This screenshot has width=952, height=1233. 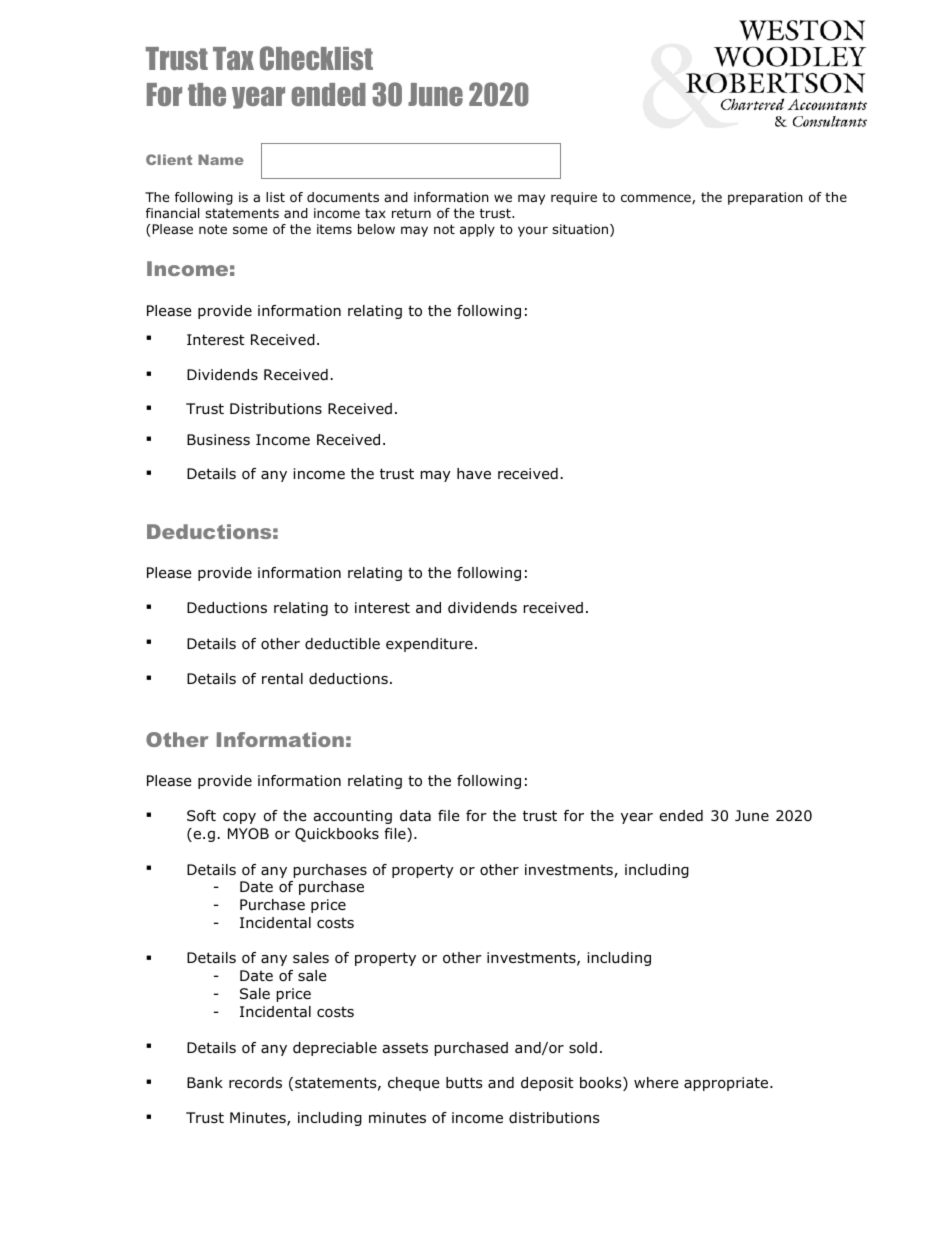 I want to click on commence, so click(x=657, y=199).
